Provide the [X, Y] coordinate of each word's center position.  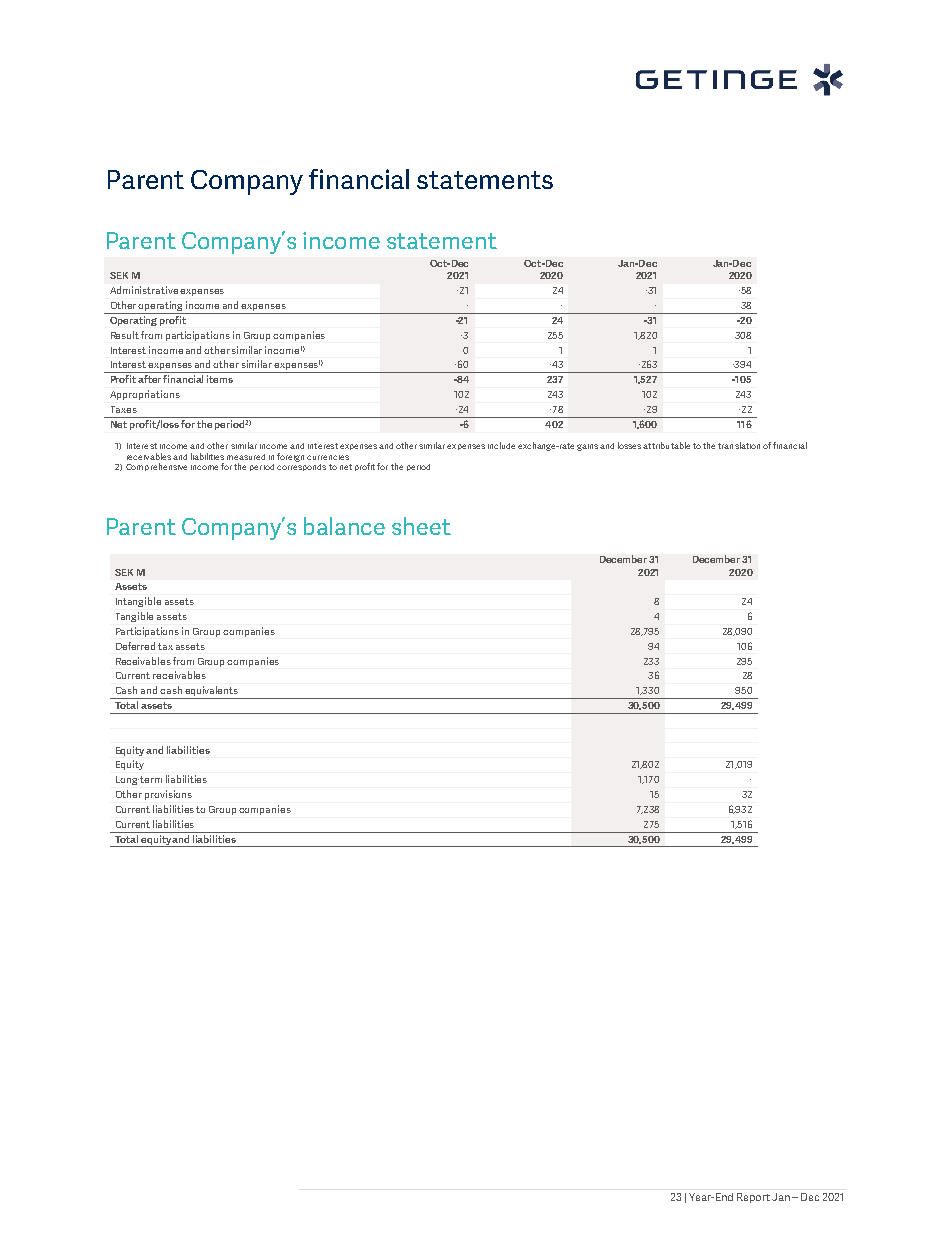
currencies [328, 457]
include [501, 445]
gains [587, 447]
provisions [168, 795]
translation [739, 445]
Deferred [135, 646]
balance [344, 526]
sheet [421, 526]
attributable [666, 445]
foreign [290, 457]
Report [753, 1198]
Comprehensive [156, 467]
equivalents [212, 692]
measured [246, 457]
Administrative [144, 290]
